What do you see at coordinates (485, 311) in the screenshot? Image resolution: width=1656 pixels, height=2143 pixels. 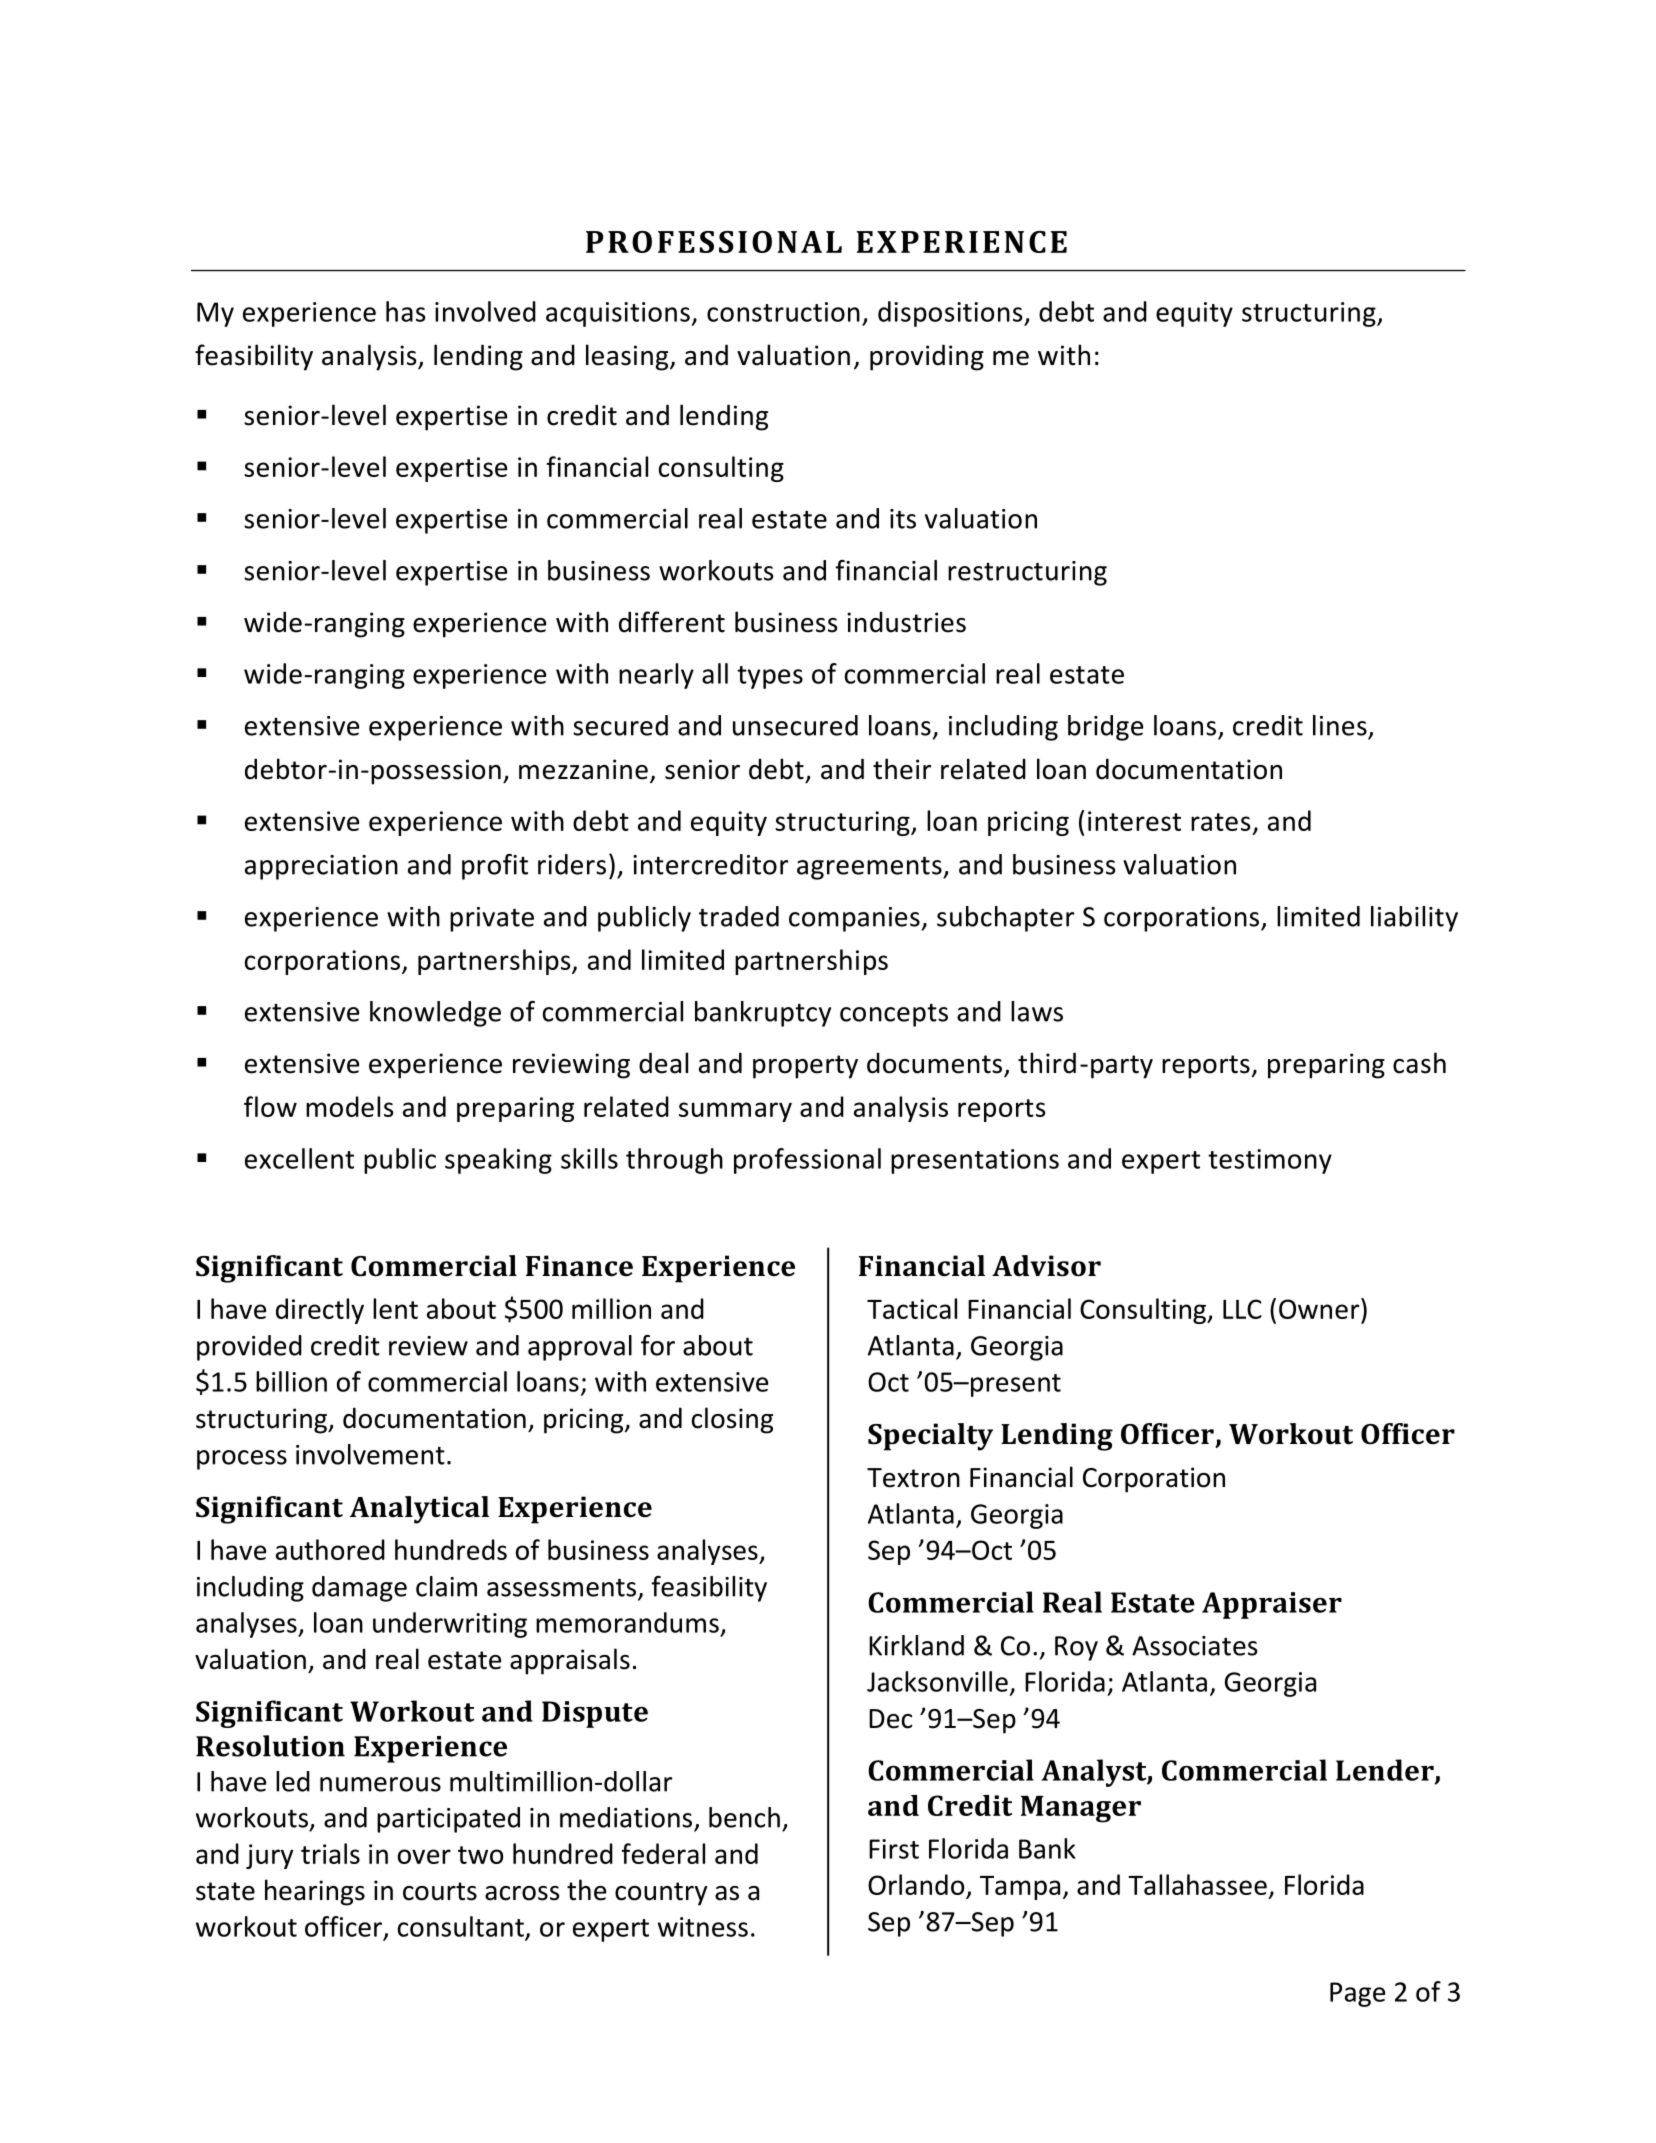 I see `involved` at bounding box center [485, 311].
